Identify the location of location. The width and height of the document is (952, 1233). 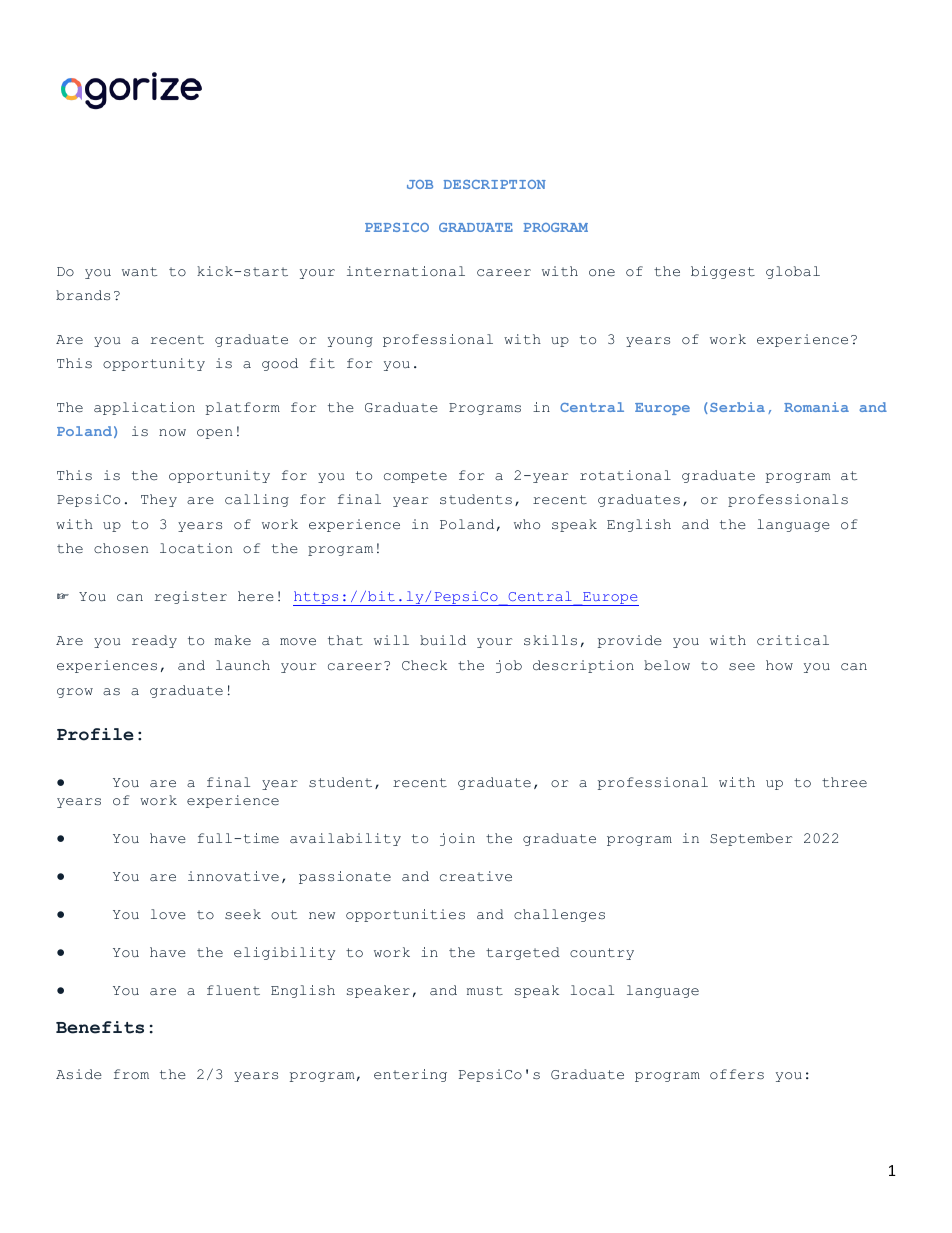
(196, 548).
